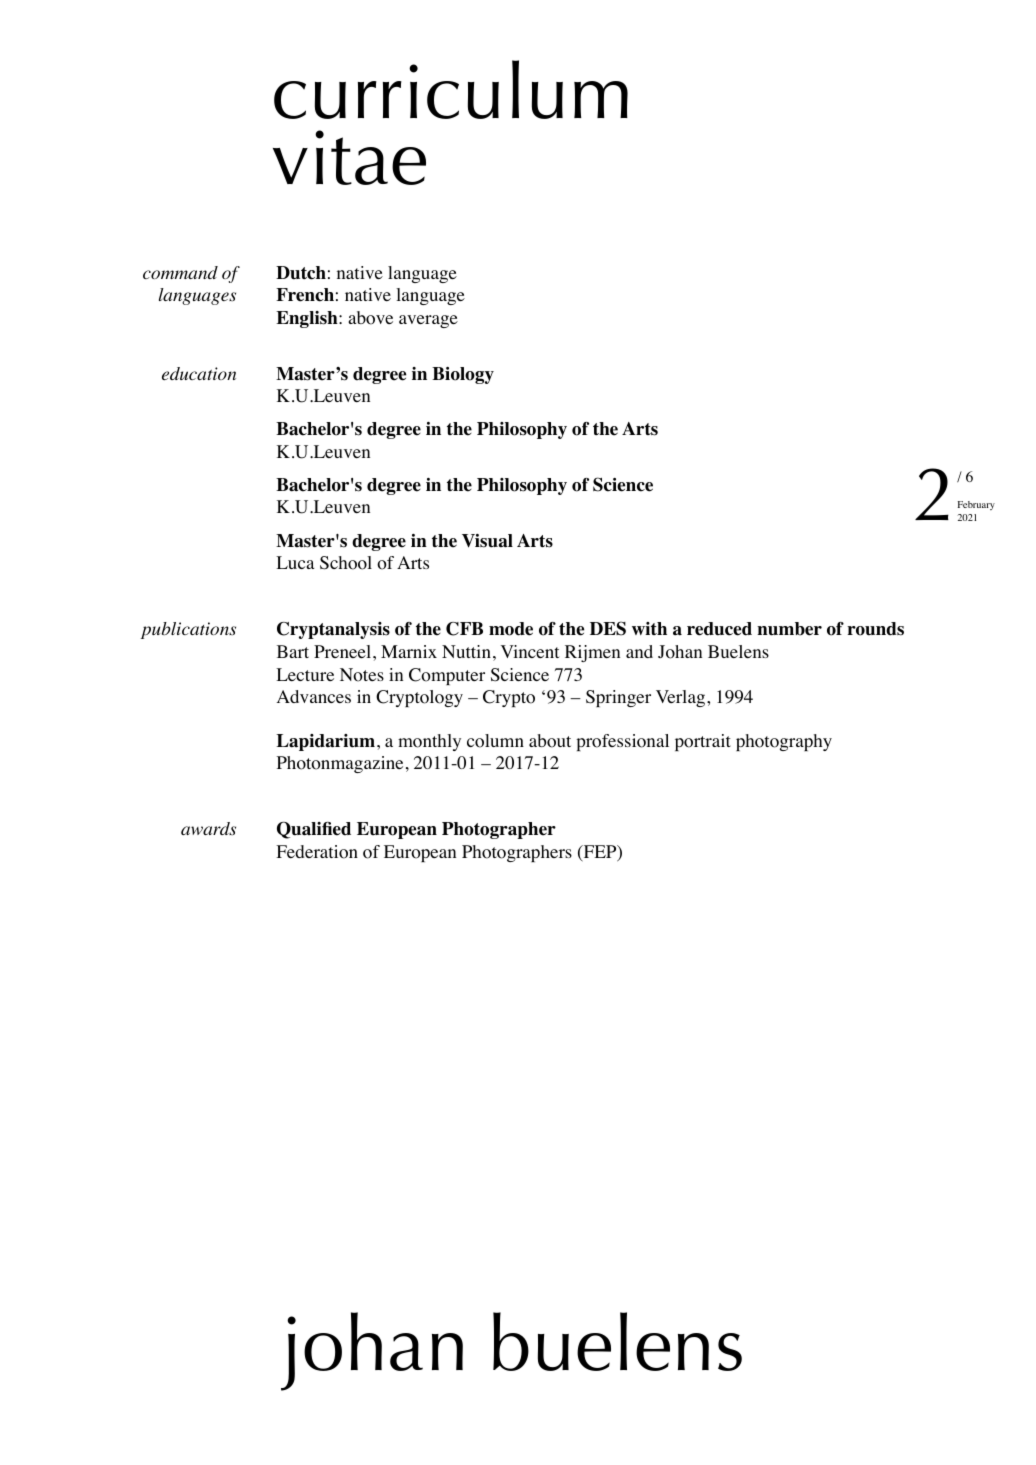 The width and height of the screenshot is (1036, 1465). I want to click on English, so click(308, 319).
